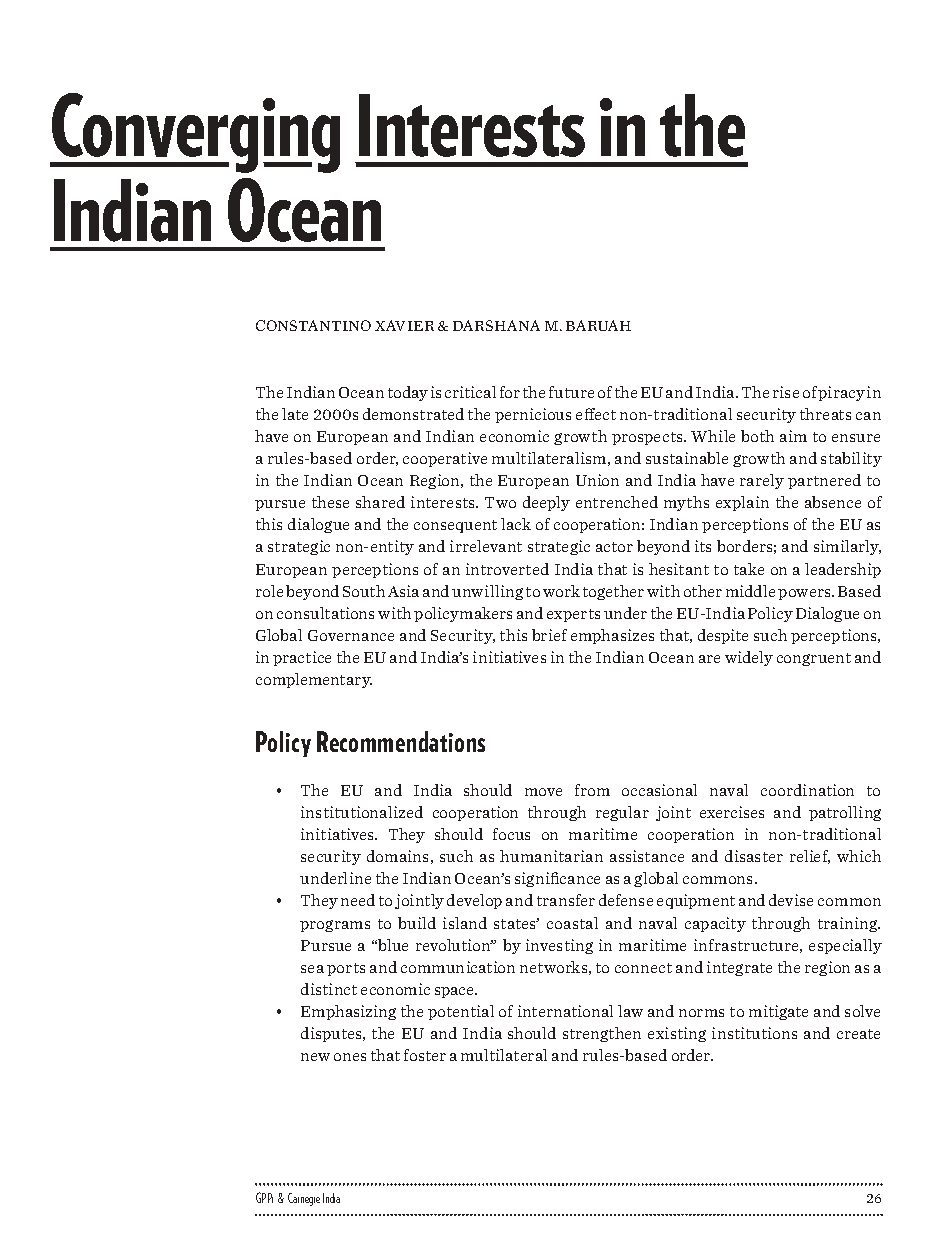 This image has width=952, height=1254. What do you see at coordinates (786, 392) in the image?
I see `rise` at bounding box center [786, 392].
